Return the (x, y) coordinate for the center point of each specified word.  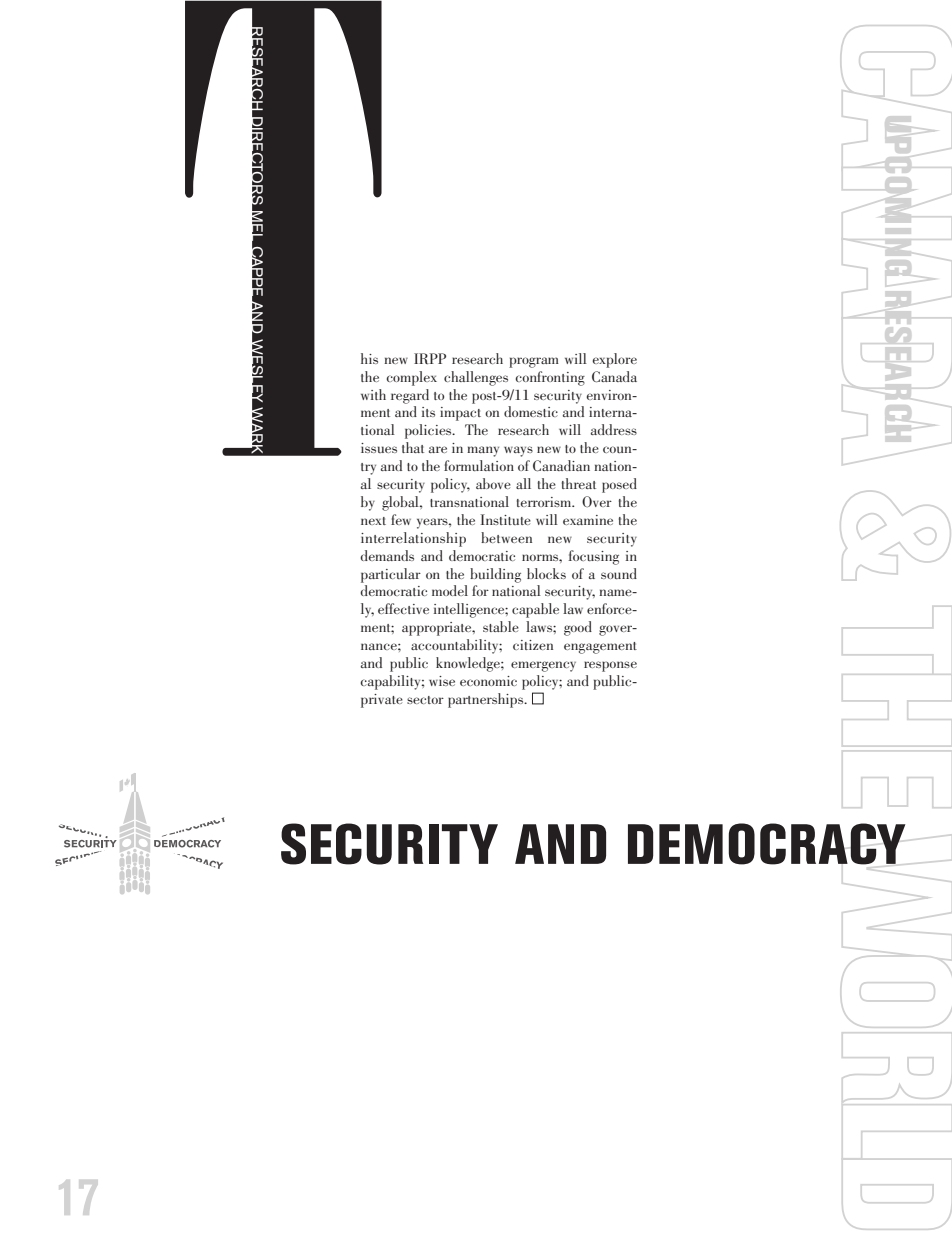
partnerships (487, 700)
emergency (543, 666)
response (610, 666)
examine (588, 520)
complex (412, 378)
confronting (550, 378)
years (433, 523)
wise (442, 681)
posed (619, 485)
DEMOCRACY (767, 844)
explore (614, 360)
